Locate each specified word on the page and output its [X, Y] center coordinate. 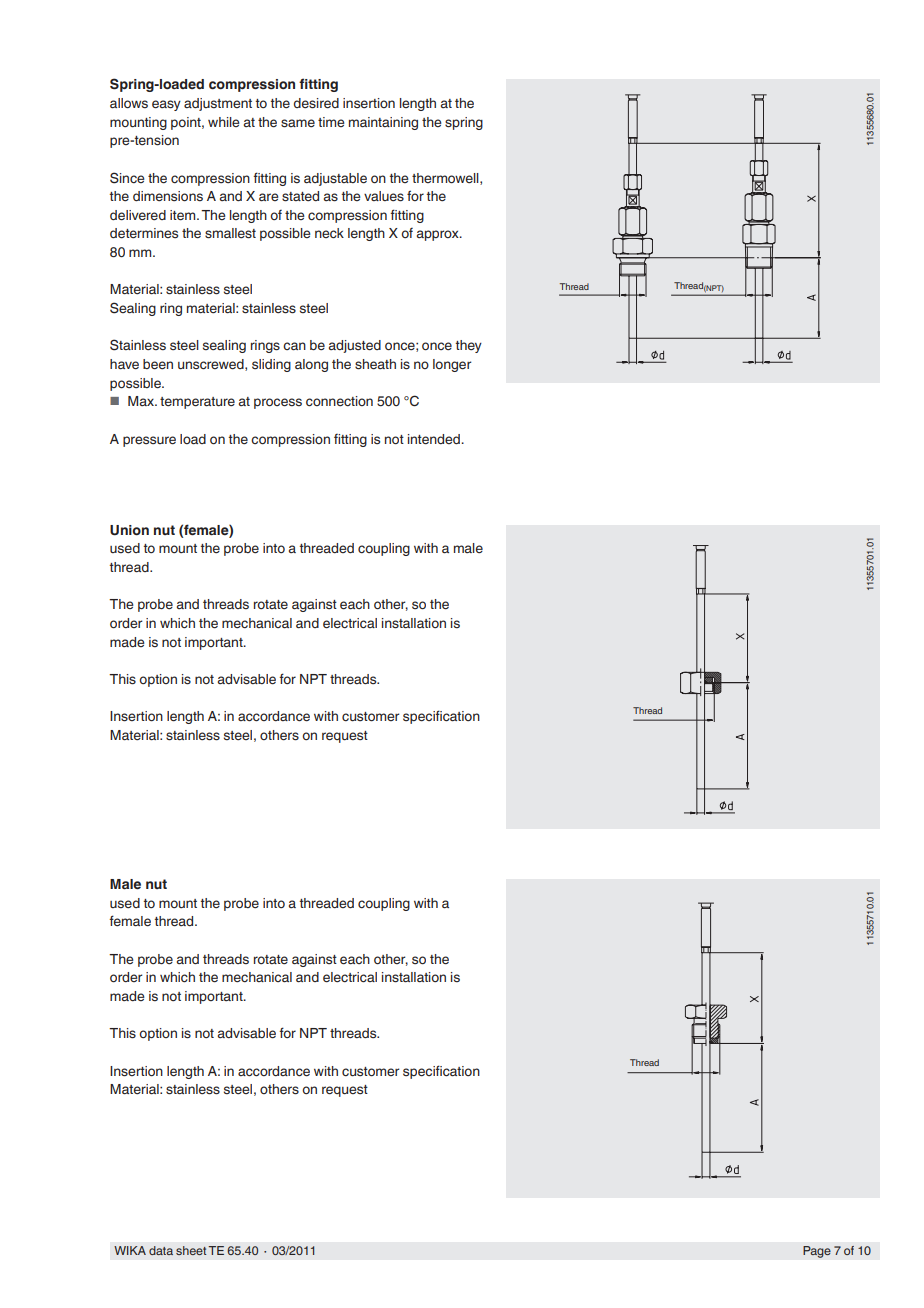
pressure [149, 441]
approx [439, 235]
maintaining [383, 123]
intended [435, 439]
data [161, 1250]
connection [339, 401]
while [224, 122]
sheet [191, 1250]
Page [817, 1252]
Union [129, 530]
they [469, 346]
